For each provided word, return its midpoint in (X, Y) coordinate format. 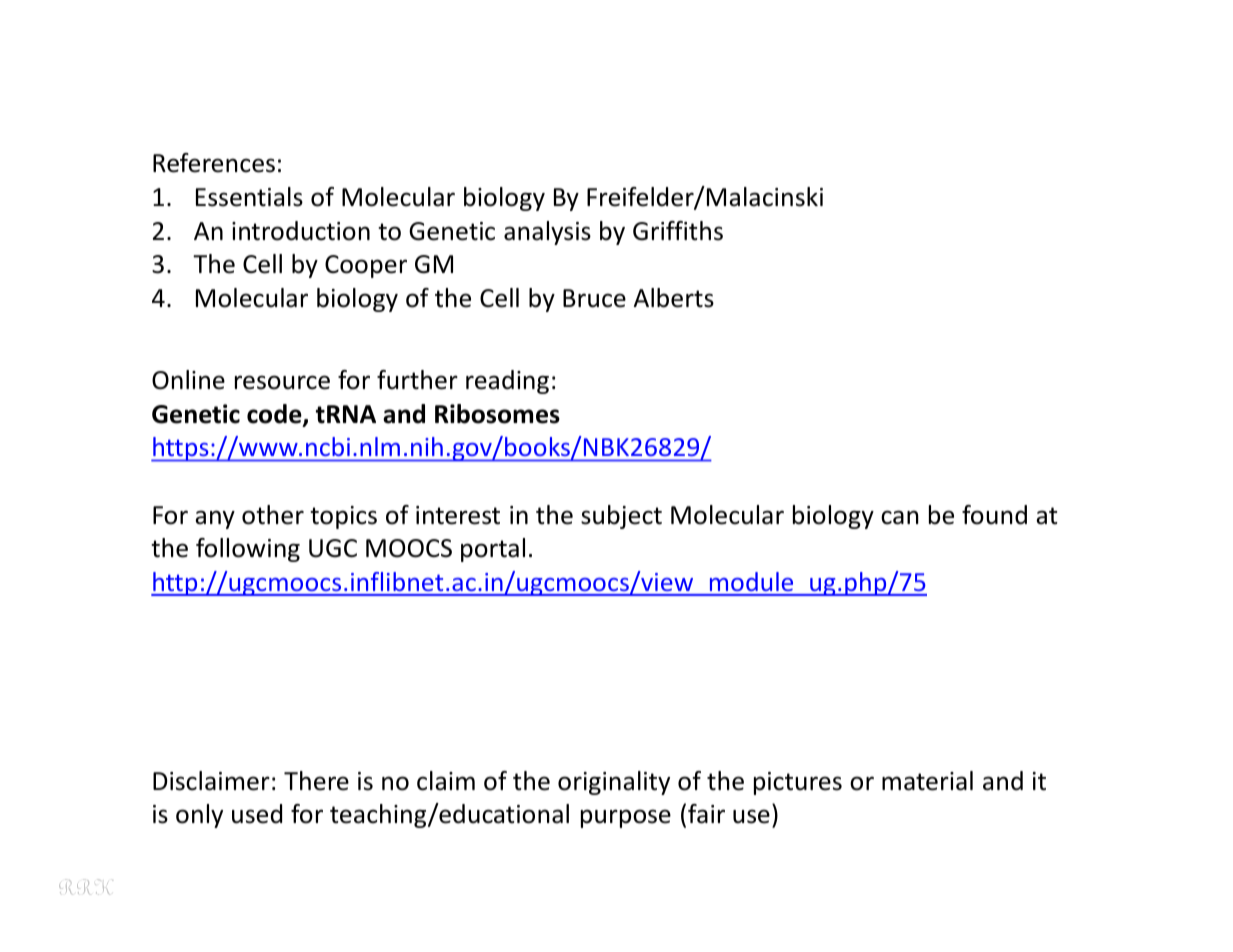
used (257, 814)
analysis (547, 233)
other (273, 515)
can (900, 517)
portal (493, 550)
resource (282, 382)
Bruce (594, 298)
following (248, 550)
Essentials (249, 197)
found (994, 515)
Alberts (674, 298)
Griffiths (678, 231)
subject (621, 517)
